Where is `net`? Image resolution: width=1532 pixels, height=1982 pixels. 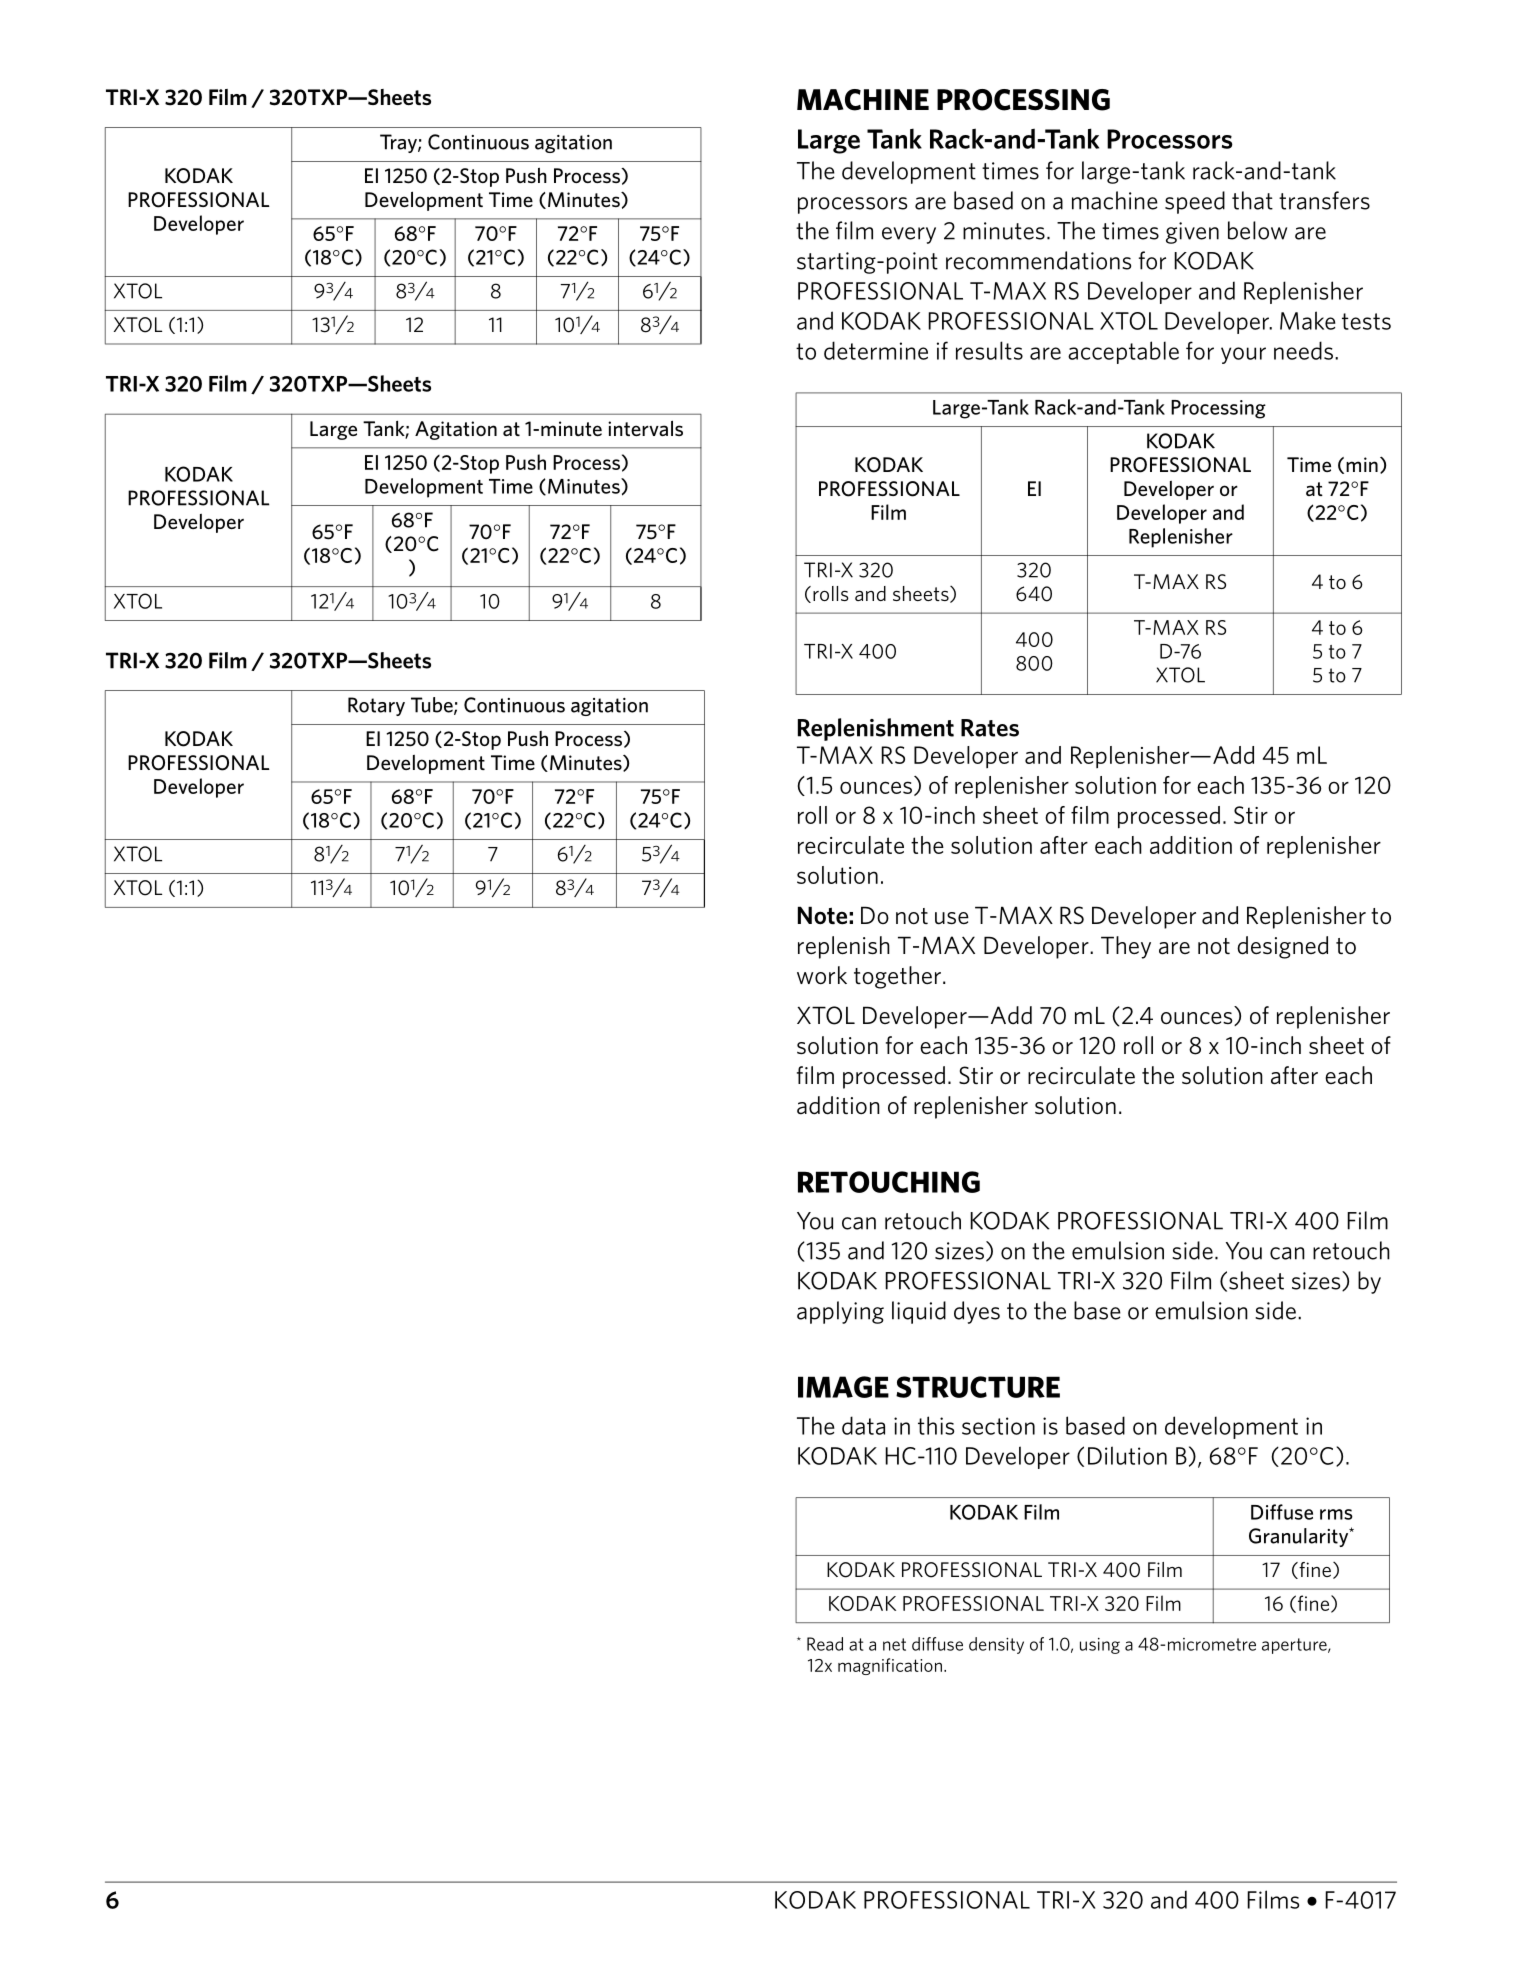
net is located at coordinates (894, 1644).
